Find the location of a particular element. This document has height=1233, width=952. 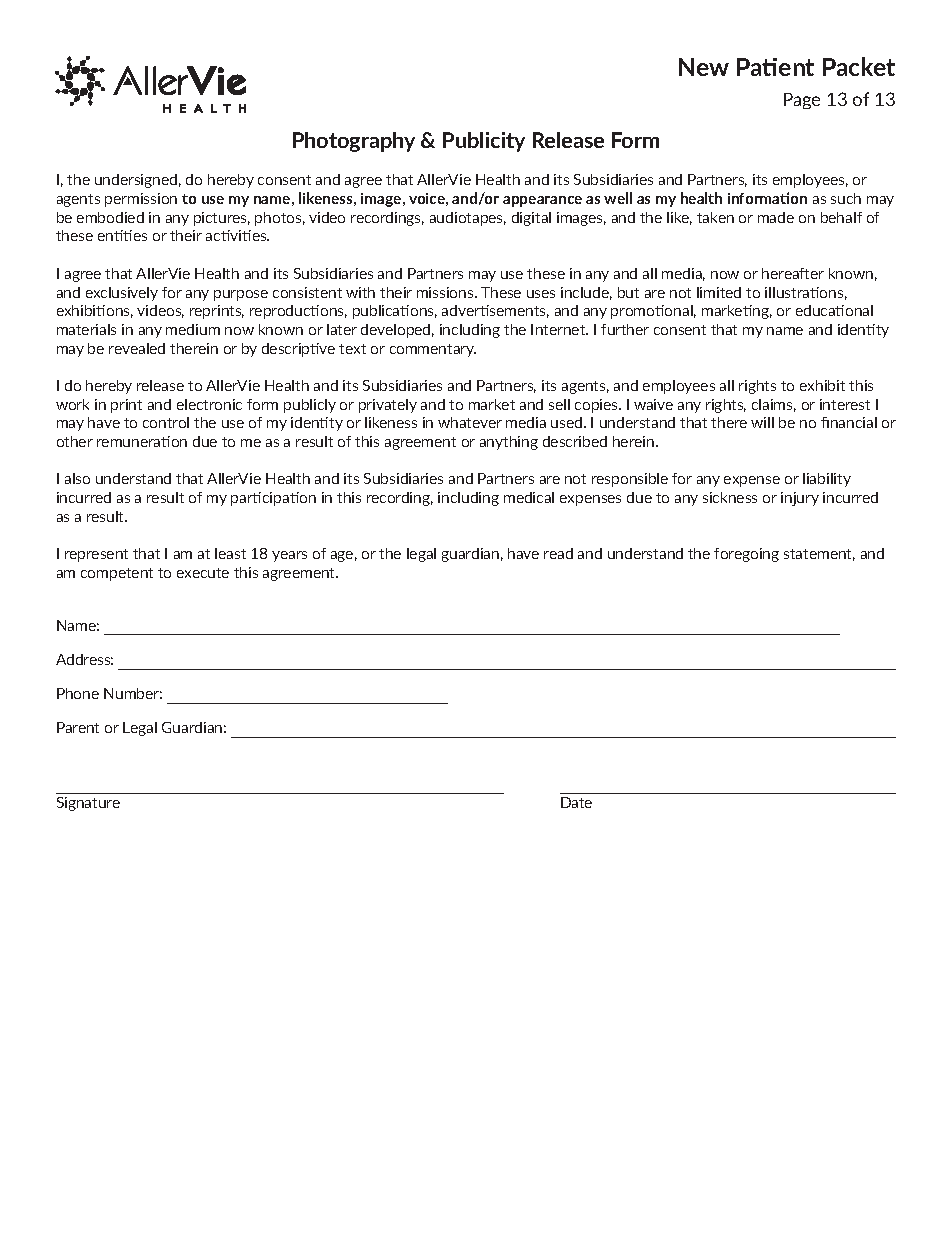

foregoing is located at coordinates (746, 555).
